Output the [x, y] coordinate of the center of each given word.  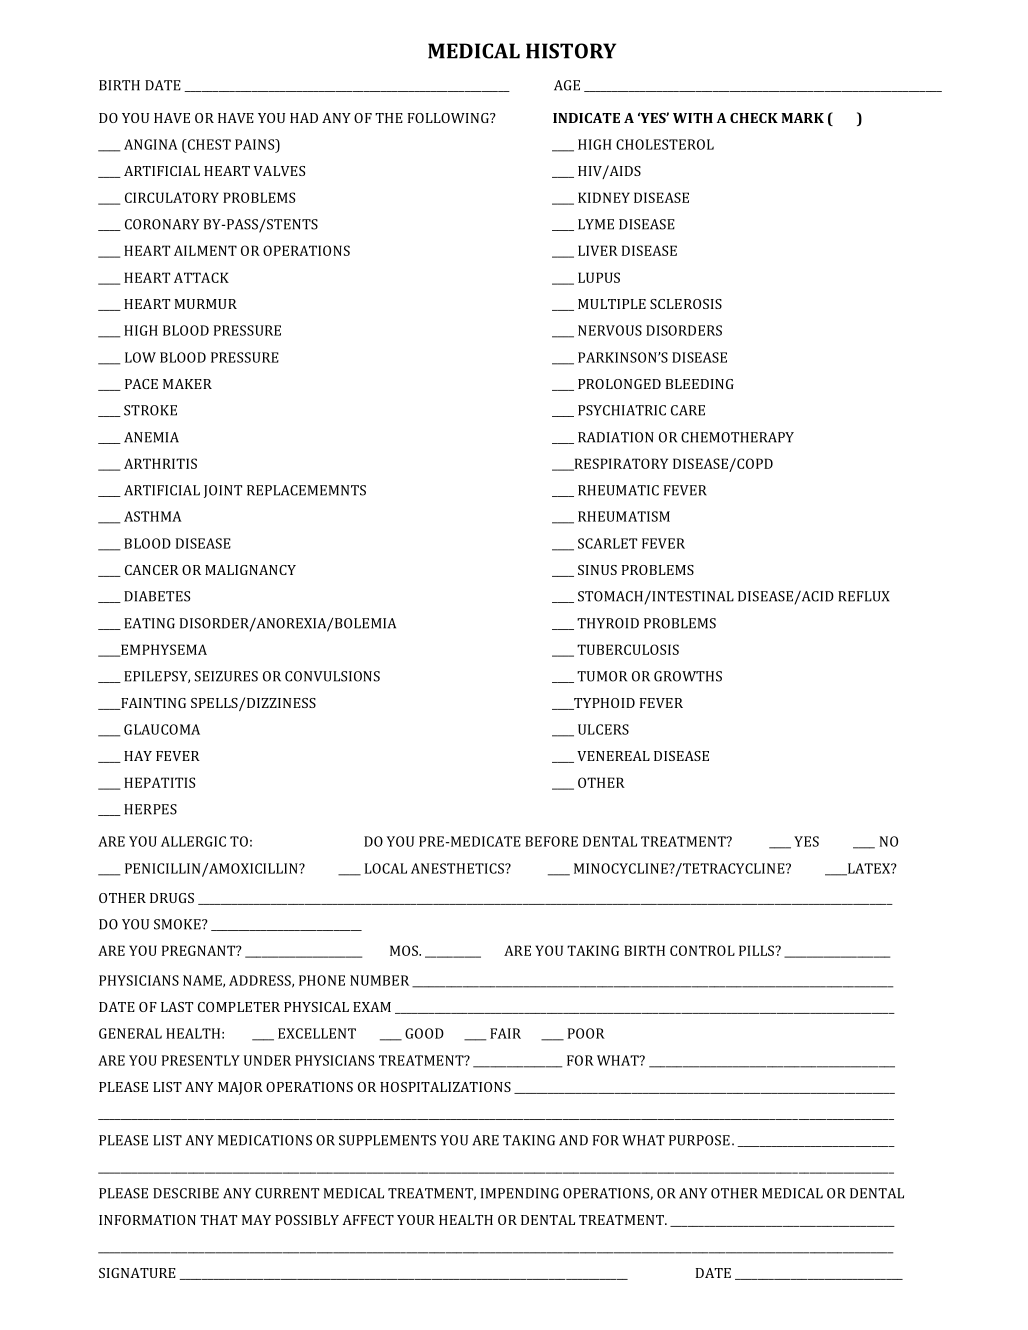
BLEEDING [700, 384]
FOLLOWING [449, 118]
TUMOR [602, 676]
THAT [218, 1220]
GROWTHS [688, 676]
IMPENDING [520, 1193]
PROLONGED [619, 384]
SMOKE [178, 924]
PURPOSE [699, 1140]
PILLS [758, 950]
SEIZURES [226, 676]
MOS [405, 950]
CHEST [208, 144]
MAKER [187, 384]
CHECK [754, 118]
